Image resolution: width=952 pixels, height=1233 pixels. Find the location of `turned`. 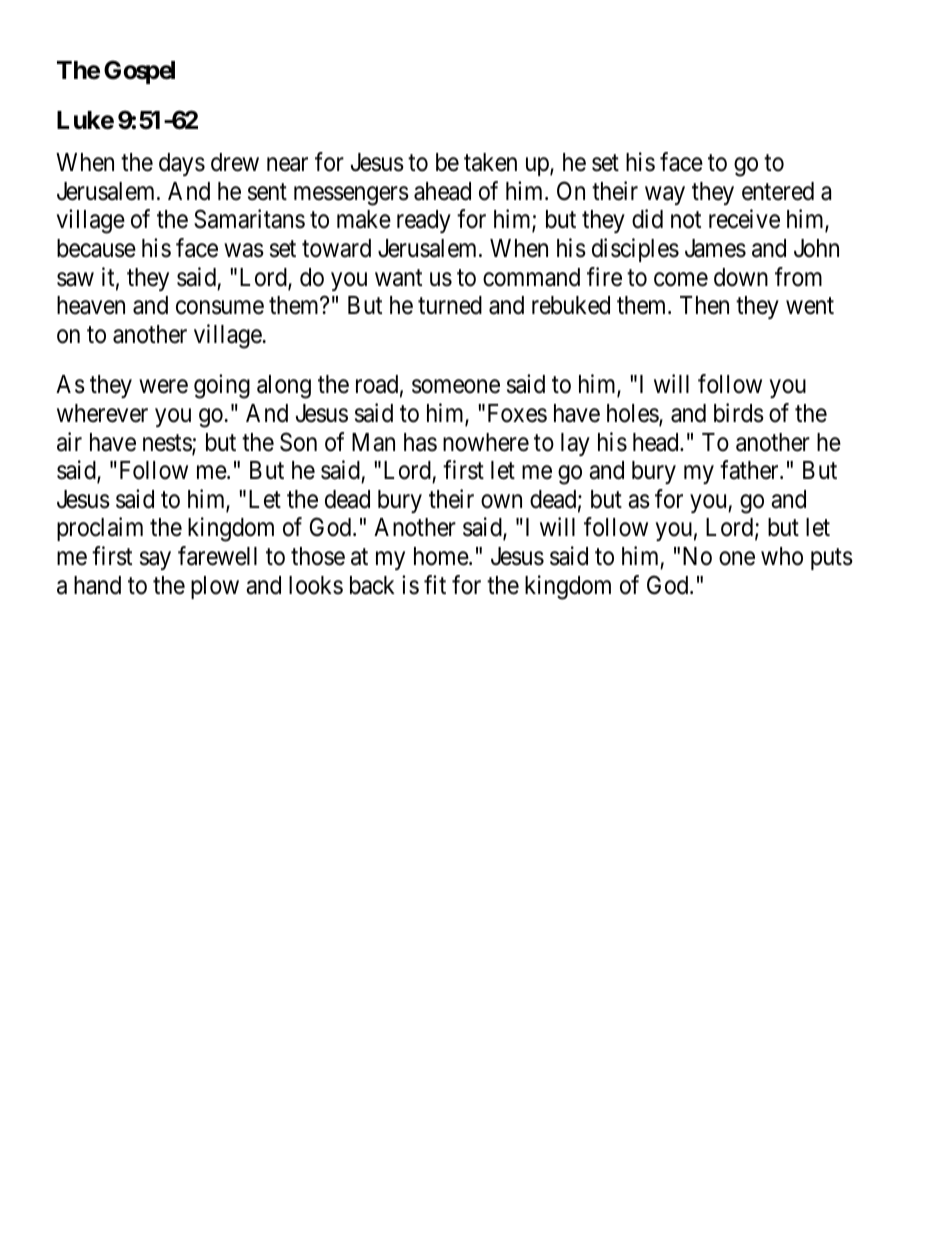

turned is located at coordinates (450, 305).
